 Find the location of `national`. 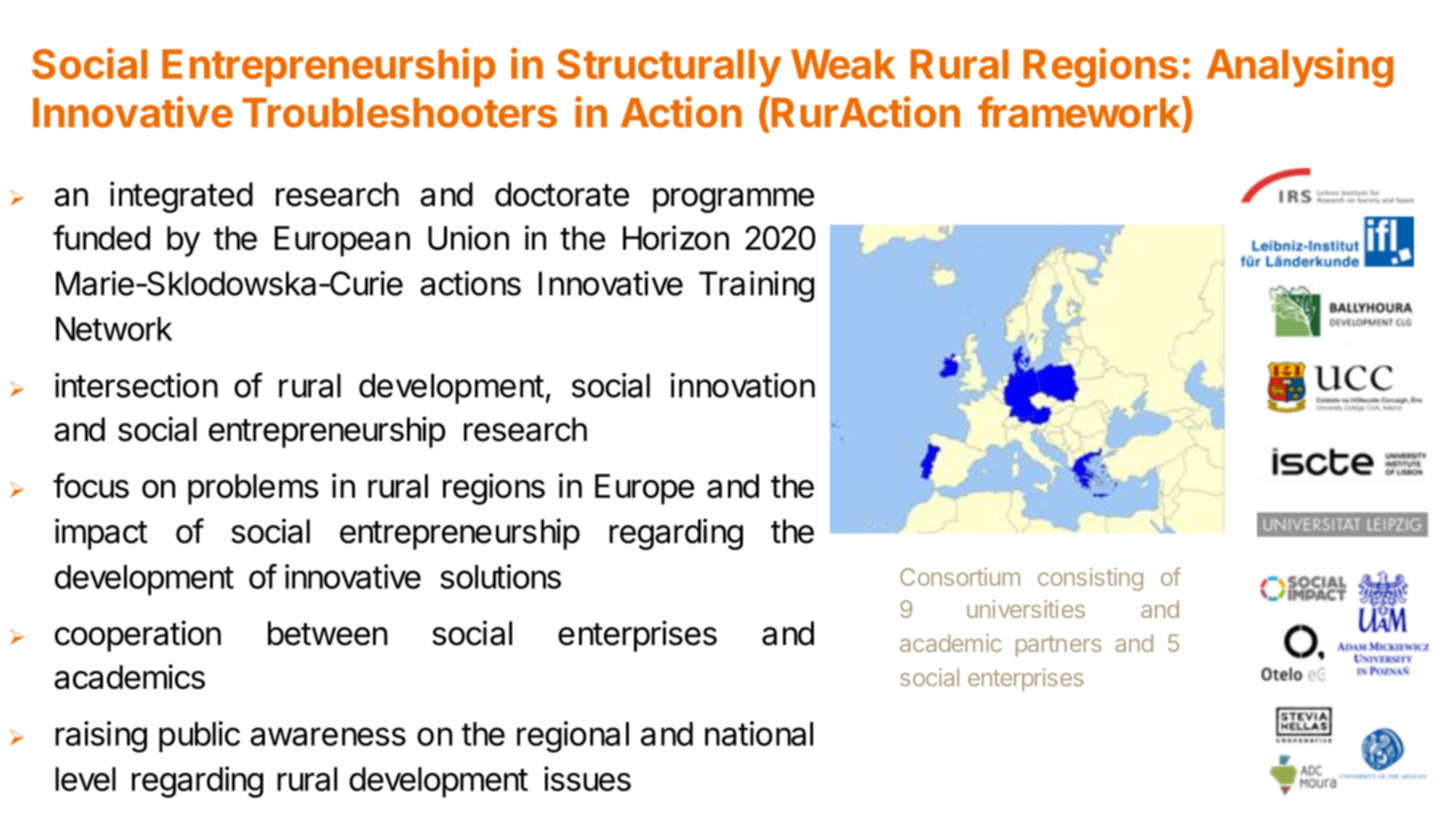

national is located at coordinates (759, 733).
